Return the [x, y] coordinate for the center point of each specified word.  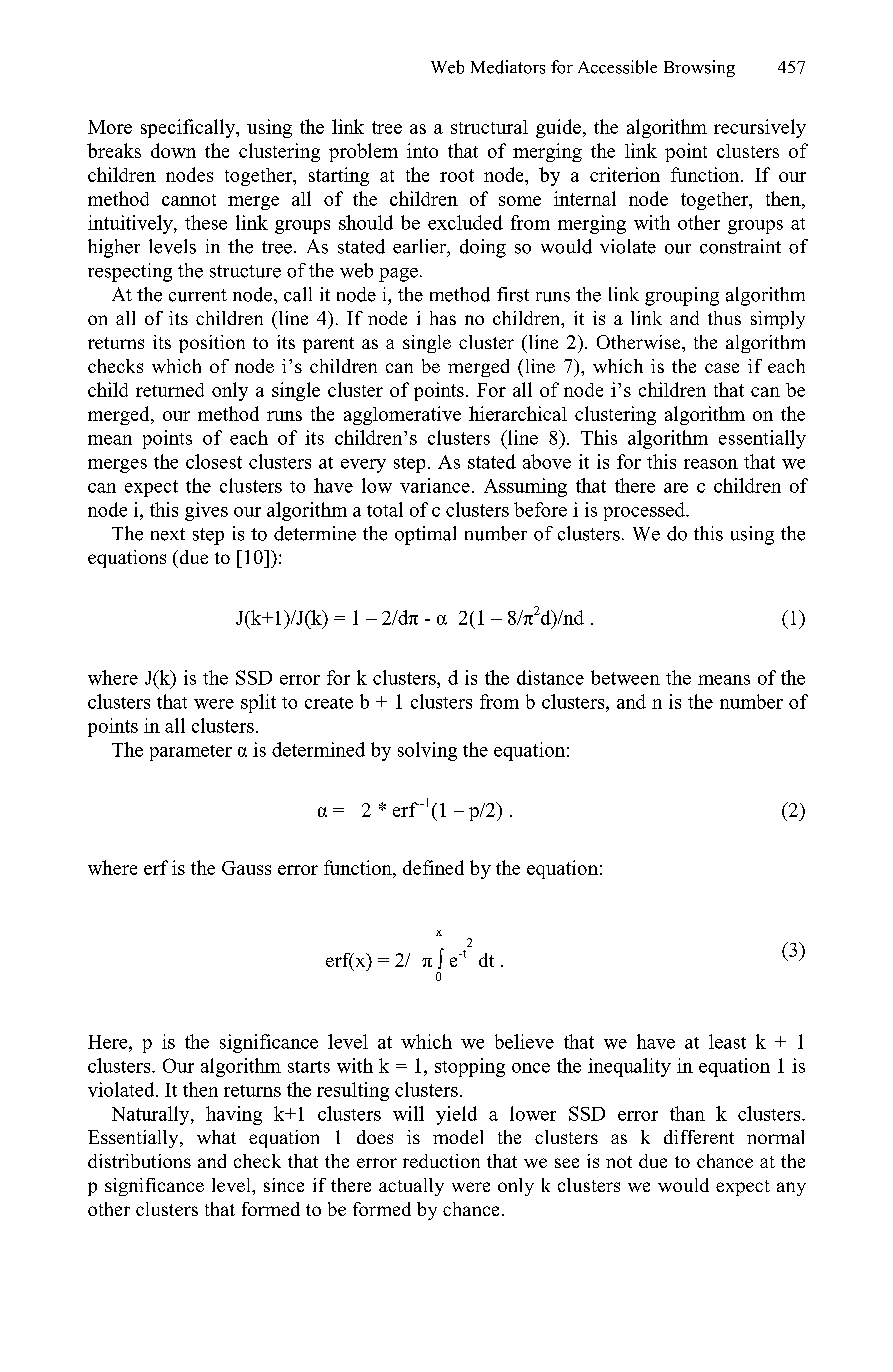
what [216, 1137]
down [173, 150]
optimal [425, 535]
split [258, 703]
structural [489, 127]
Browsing [699, 68]
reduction [441, 1161]
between [625, 677]
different [699, 1137]
